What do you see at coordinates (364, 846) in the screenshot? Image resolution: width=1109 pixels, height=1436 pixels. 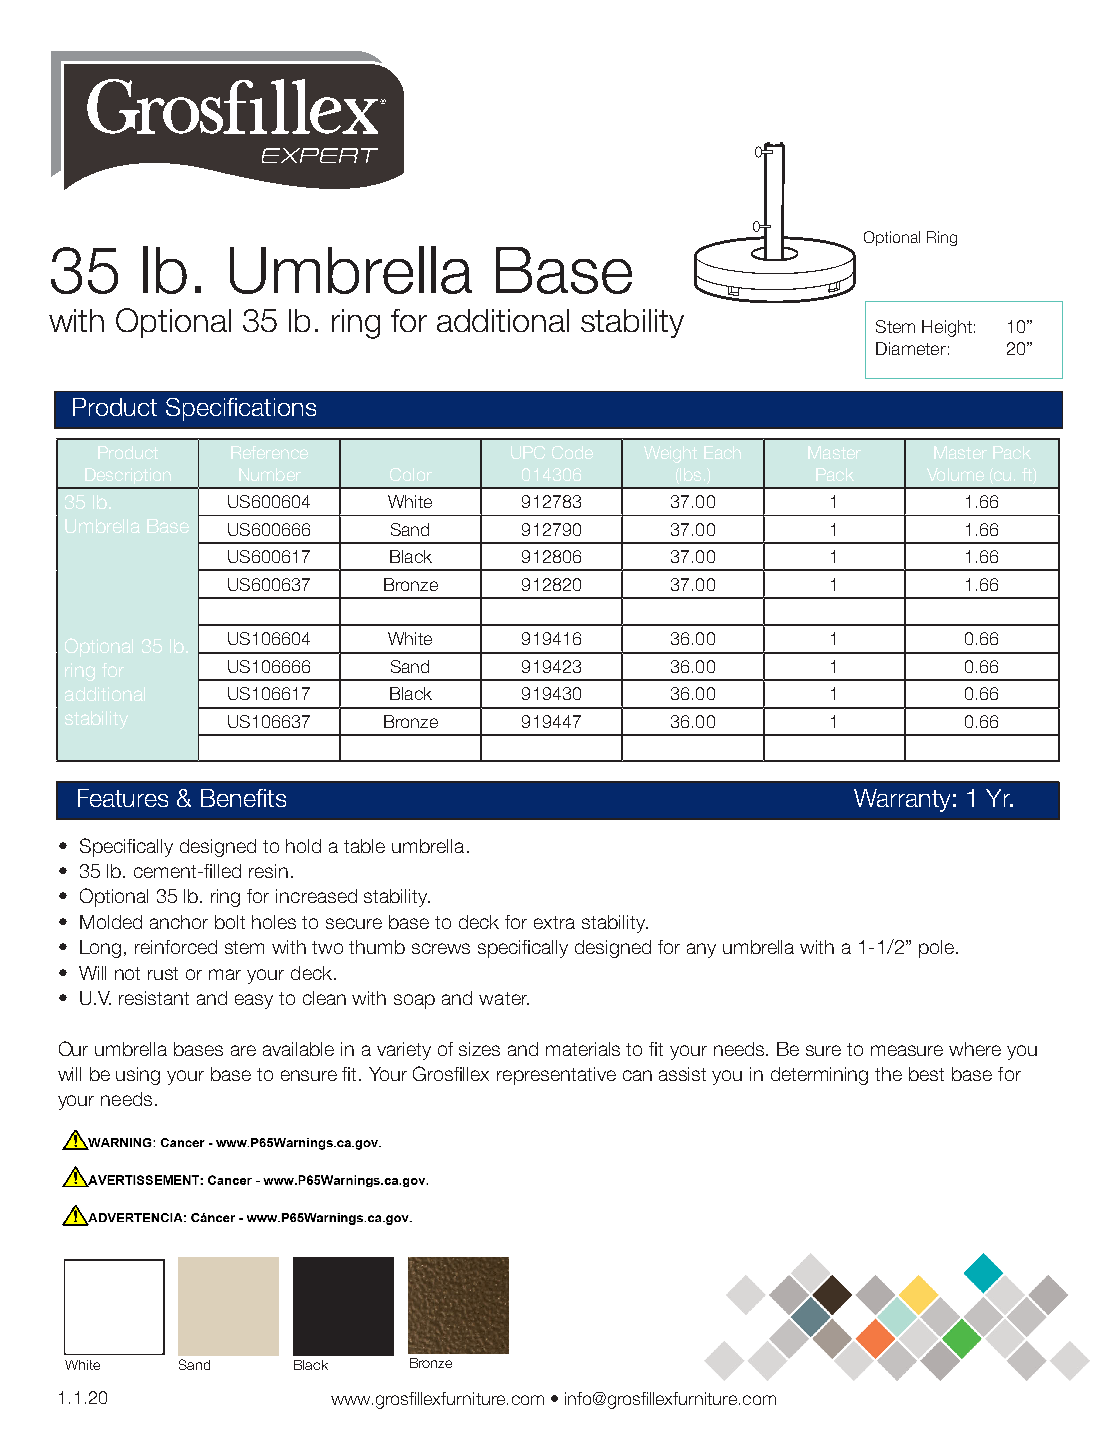 I see `table` at bounding box center [364, 846].
